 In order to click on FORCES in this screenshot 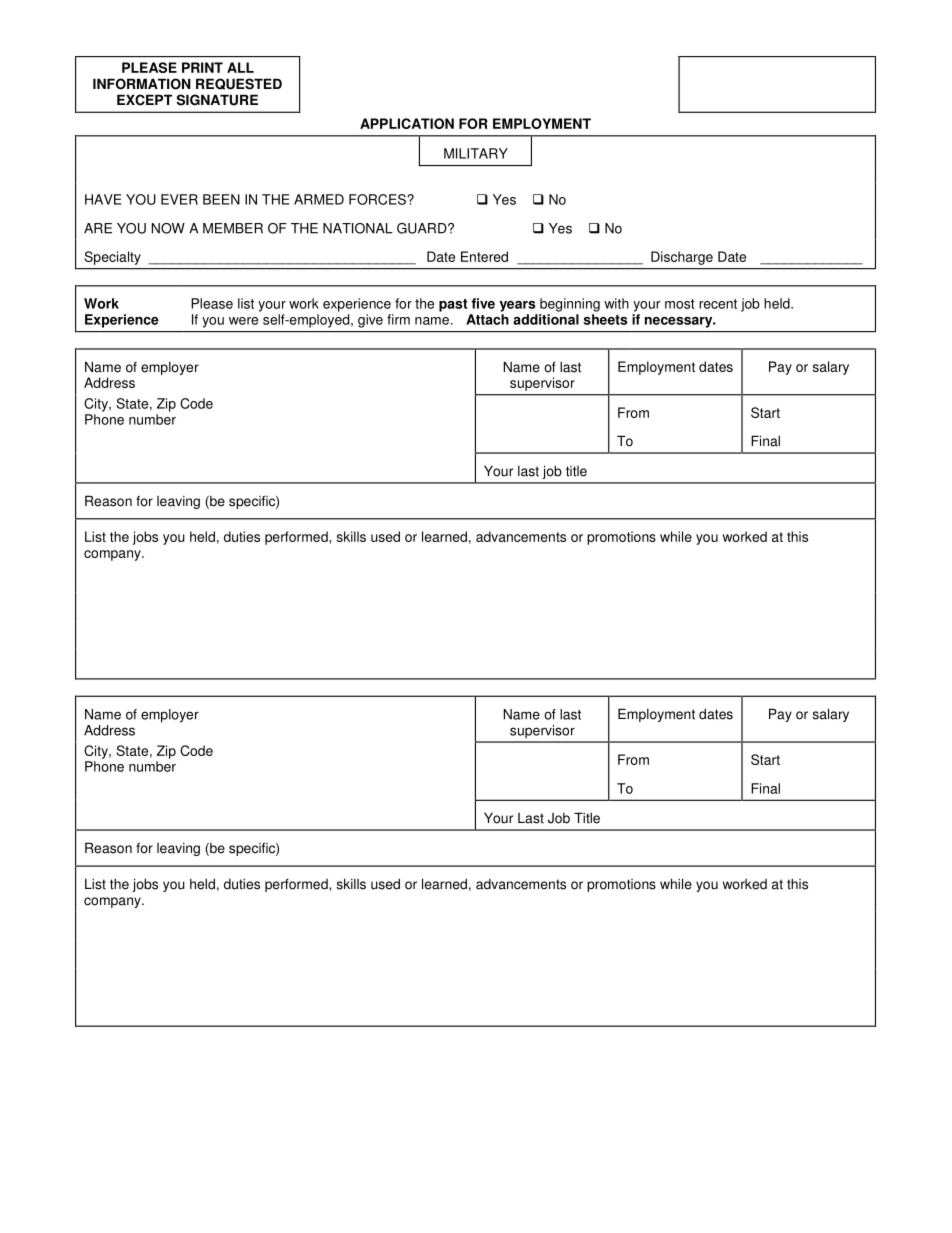, I will do `click(378, 199)`.
